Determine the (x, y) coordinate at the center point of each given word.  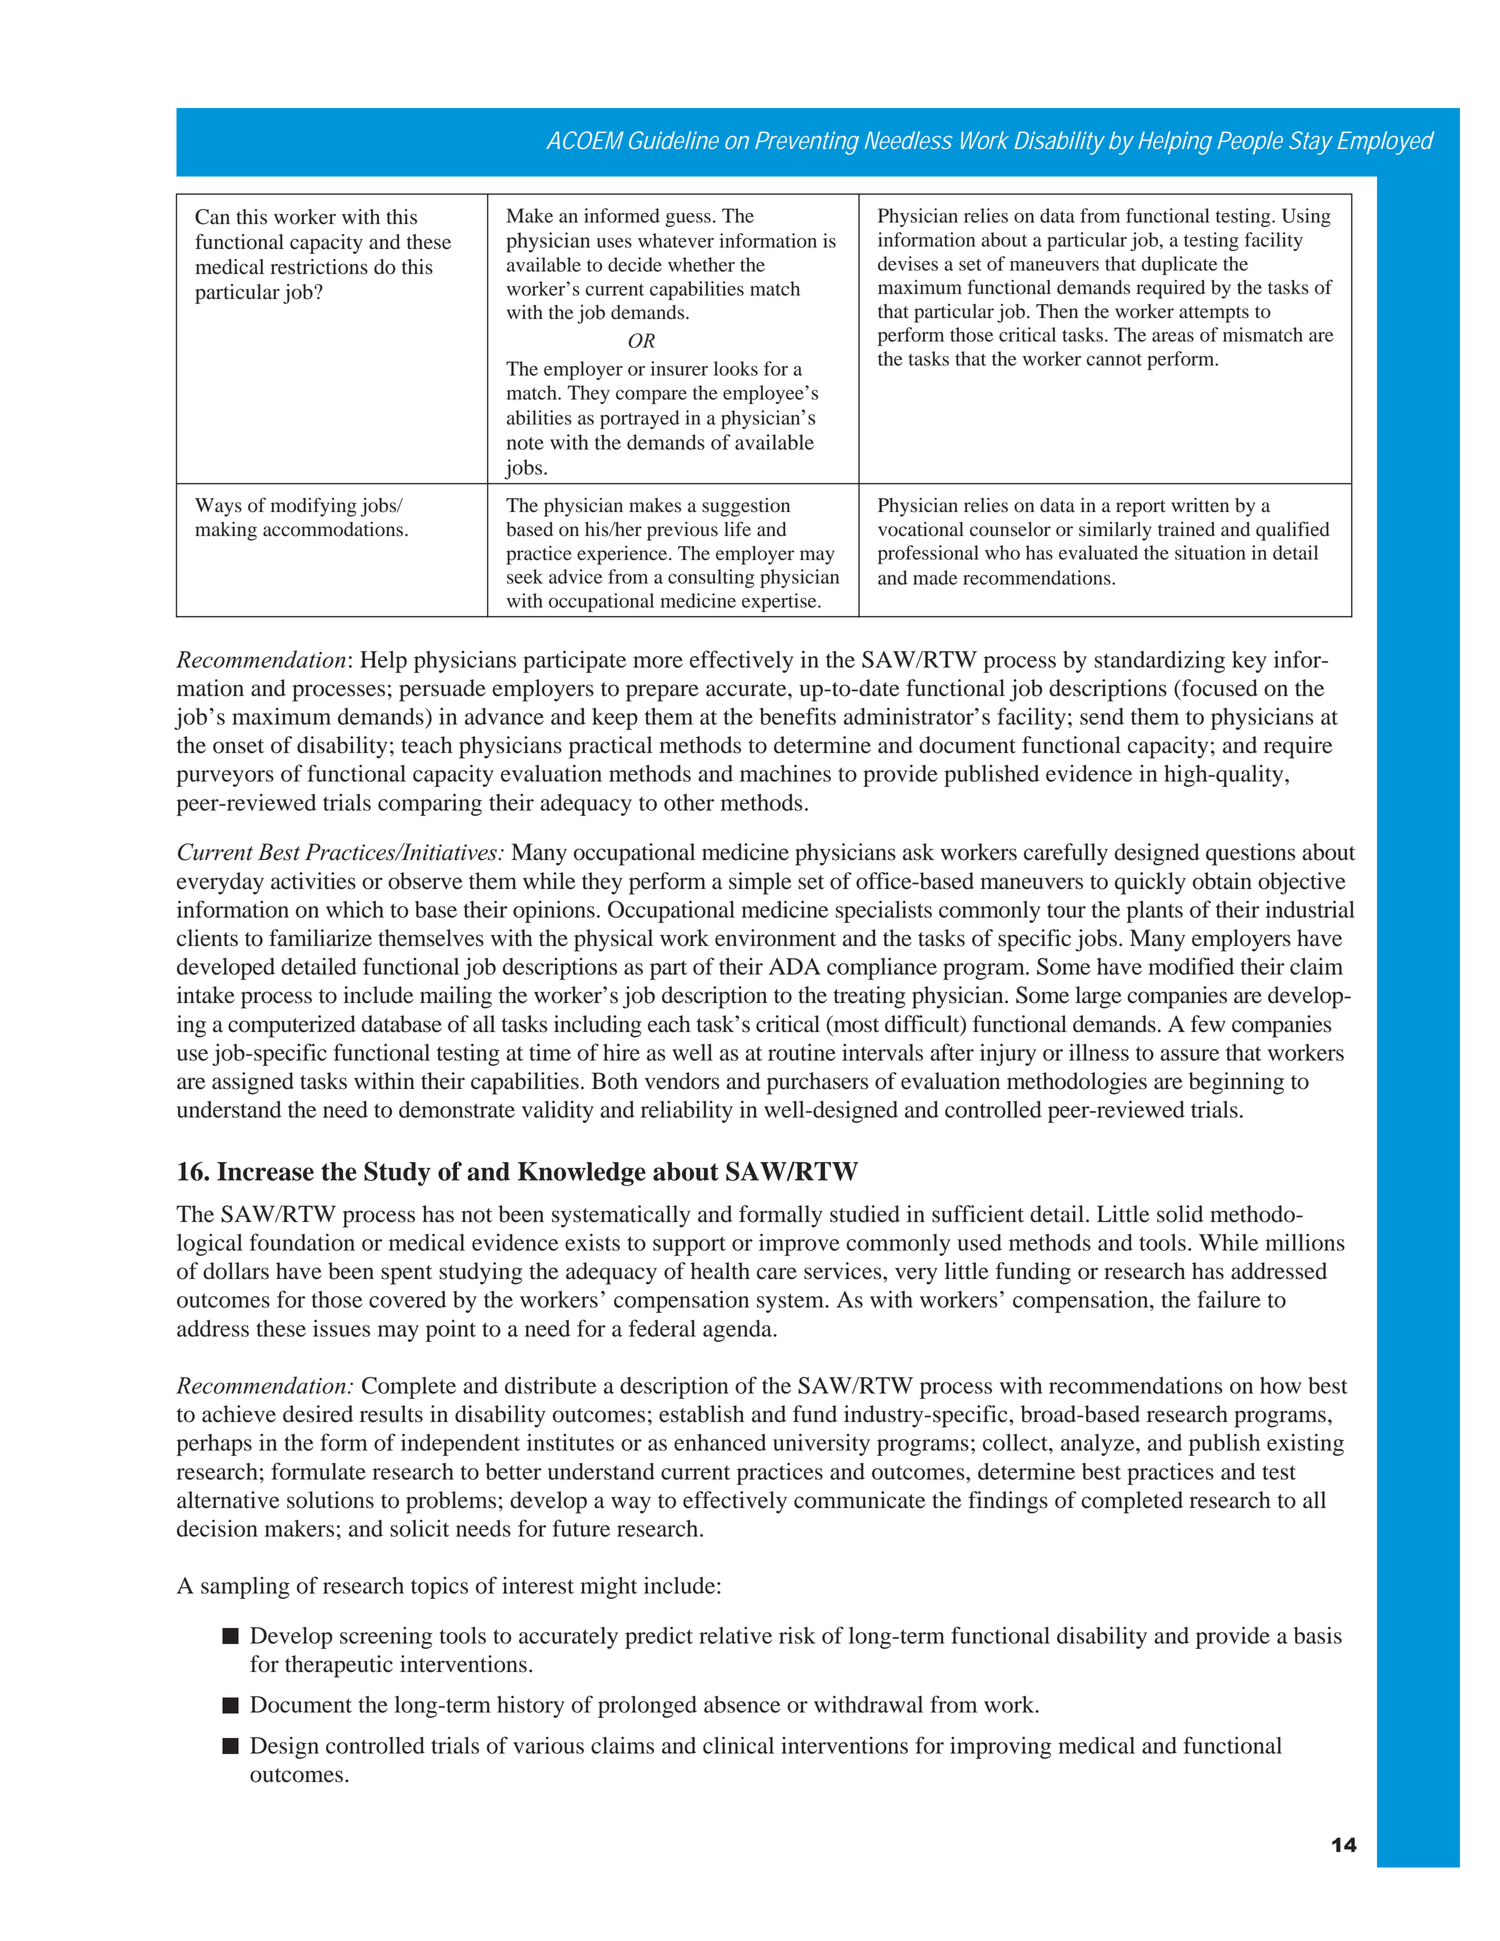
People (1250, 143)
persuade (442, 690)
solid (1180, 1214)
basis (1318, 1635)
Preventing (807, 143)
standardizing (1159, 661)
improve (799, 1244)
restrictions (319, 267)
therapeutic (339, 1666)
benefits (798, 716)
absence (742, 1704)
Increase (265, 1171)
